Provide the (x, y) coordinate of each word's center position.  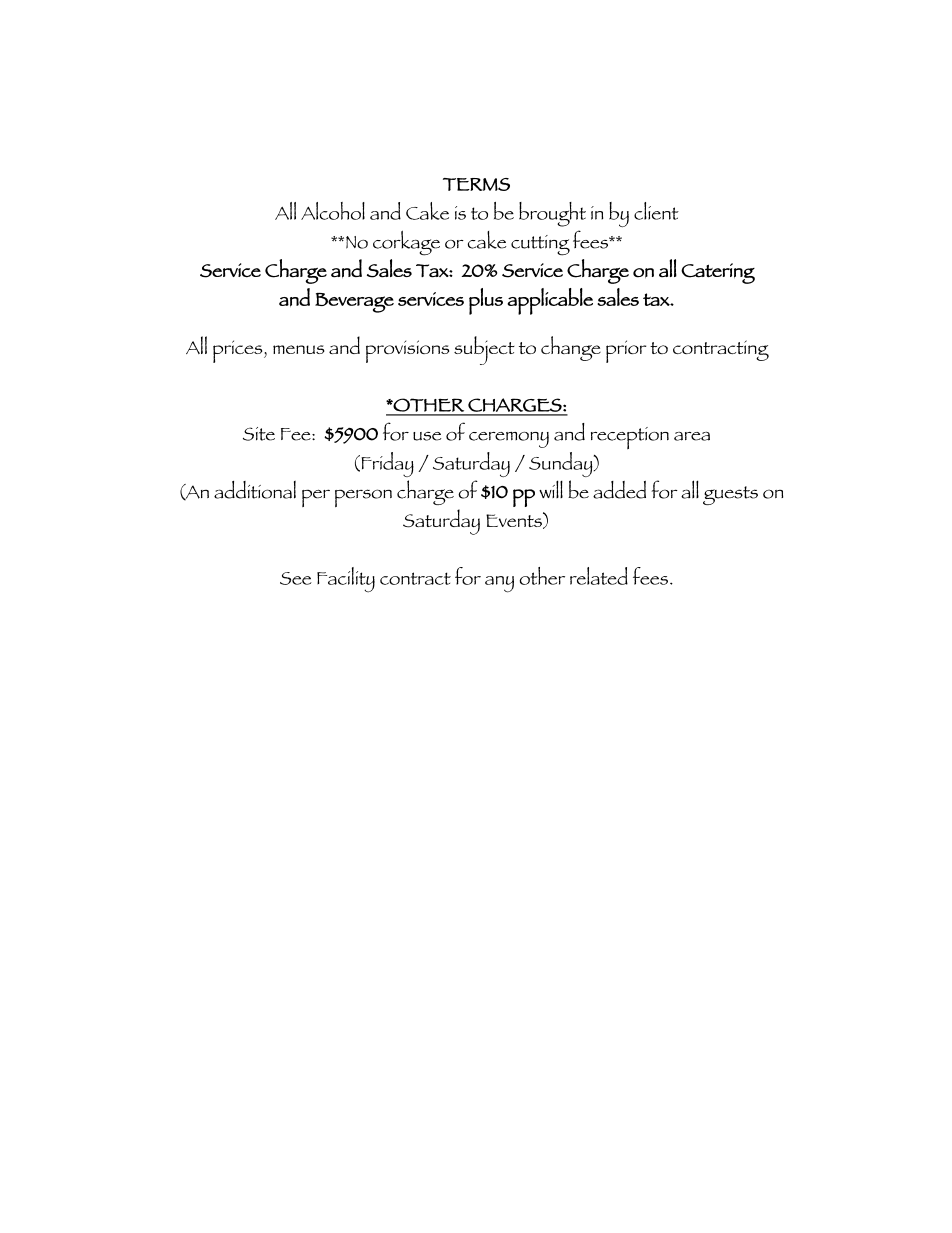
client (656, 211)
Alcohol (333, 211)
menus (299, 349)
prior (626, 351)
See (296, 578)
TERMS (476, 184)
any (499, 584)
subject (484, 350)
